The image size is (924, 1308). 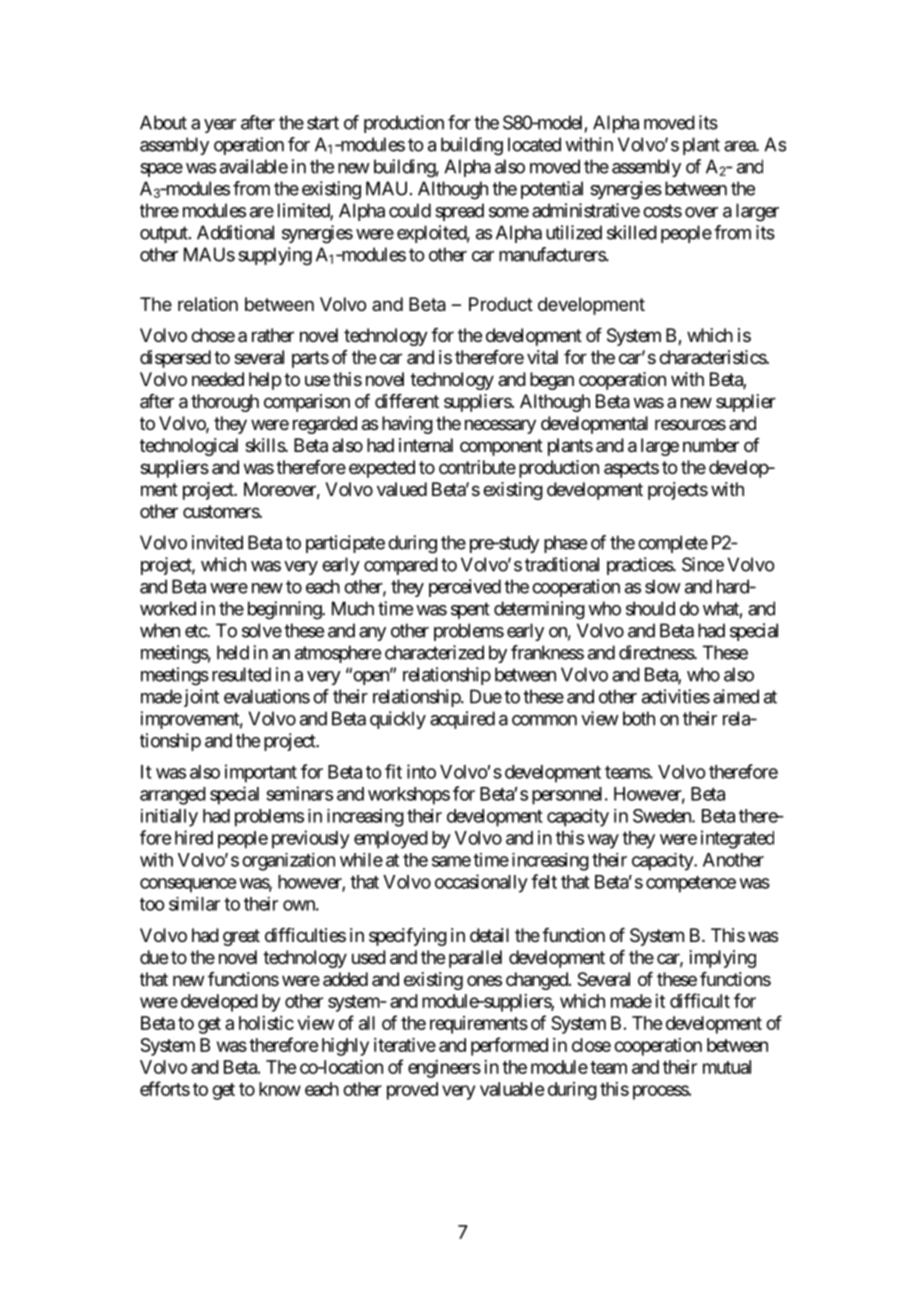 What do you see at coordinates (407, 401) in the image?
I see `different` at bounding box center [407, 401].
